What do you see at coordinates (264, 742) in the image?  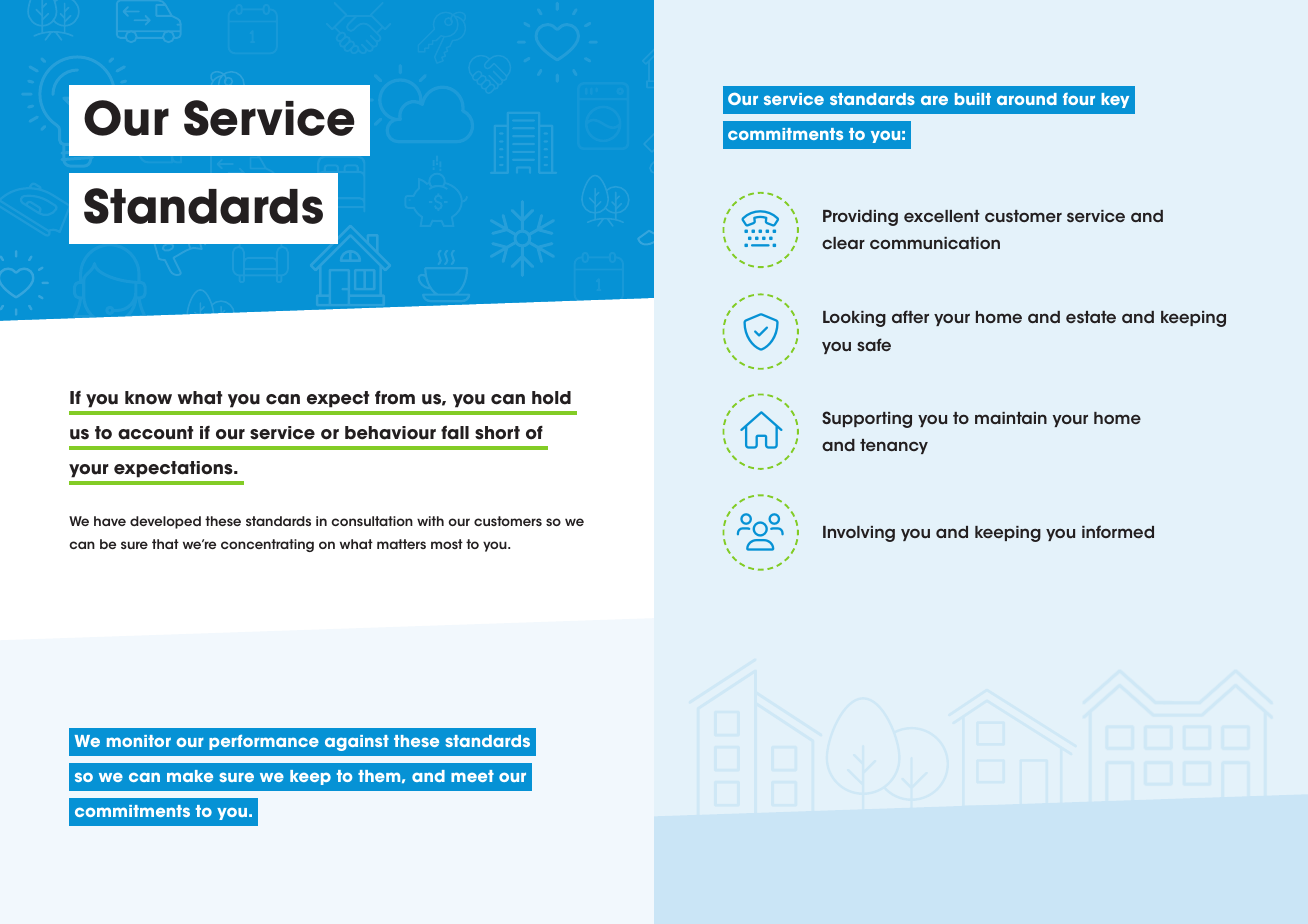 I see `performance` at bounding box center [264, 742].
